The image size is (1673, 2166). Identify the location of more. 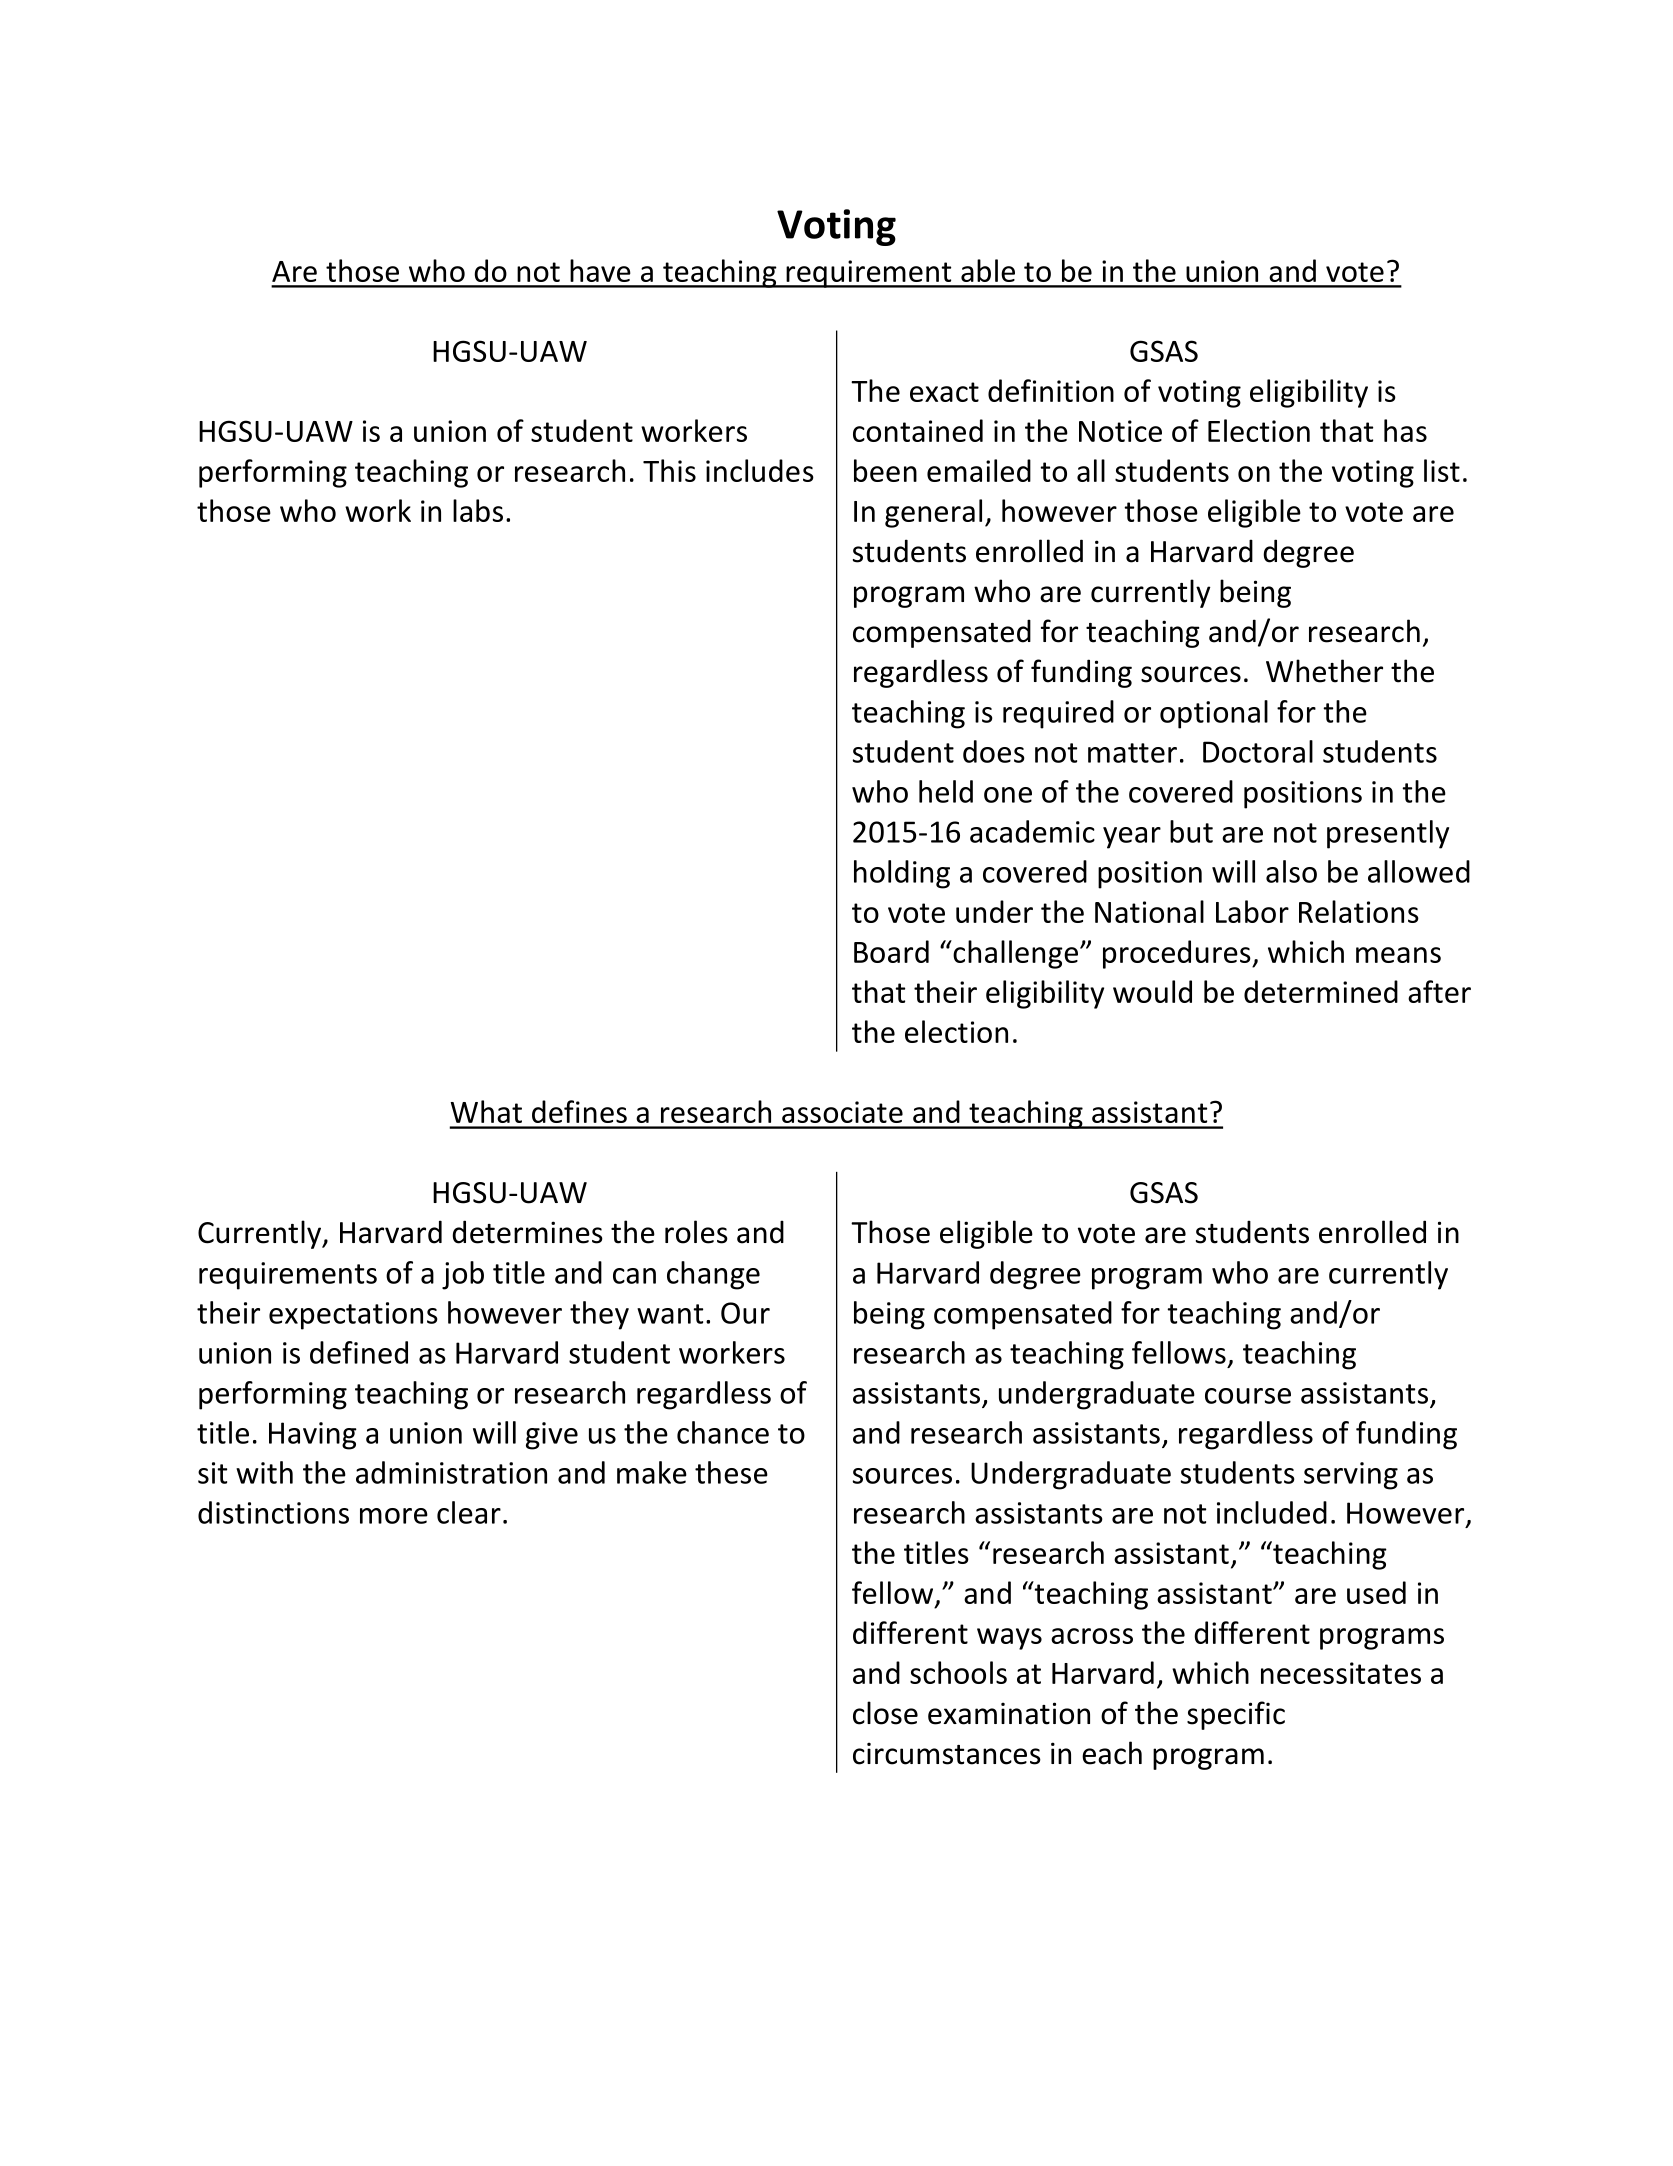
(394, 1516).
